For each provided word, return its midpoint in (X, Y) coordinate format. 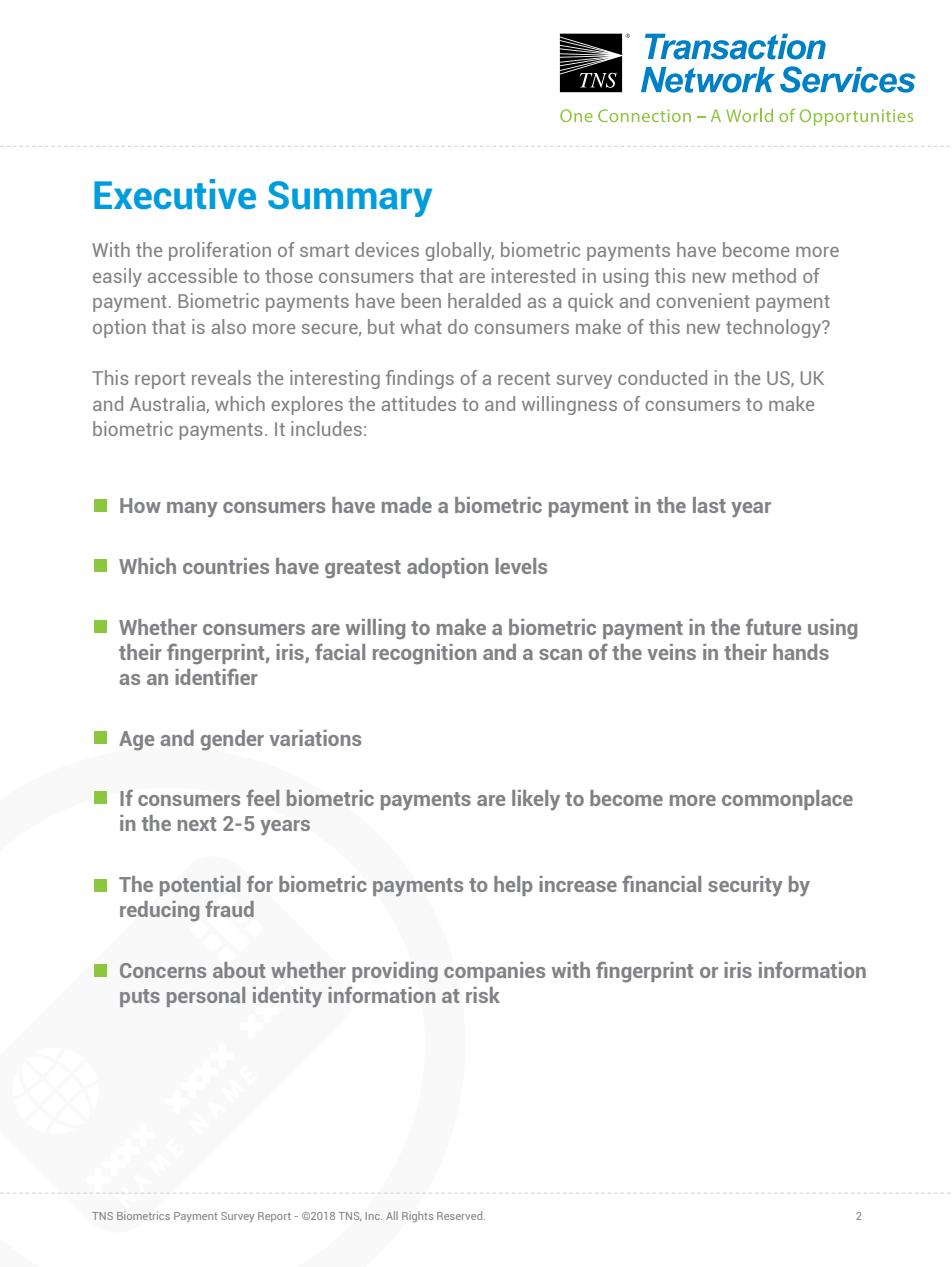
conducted (662, 377)
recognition (424, 654)
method (764, 275)
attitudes (419, 403)
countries (226, 566)
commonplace (787, 800)
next (197, 824)
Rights (417, 1216)
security (745, 886)
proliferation (220, 251)
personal (206, 997)
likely (536, 800)
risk (483, 995)
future (773, 626)
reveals (221, 377)
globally (460, 251)
